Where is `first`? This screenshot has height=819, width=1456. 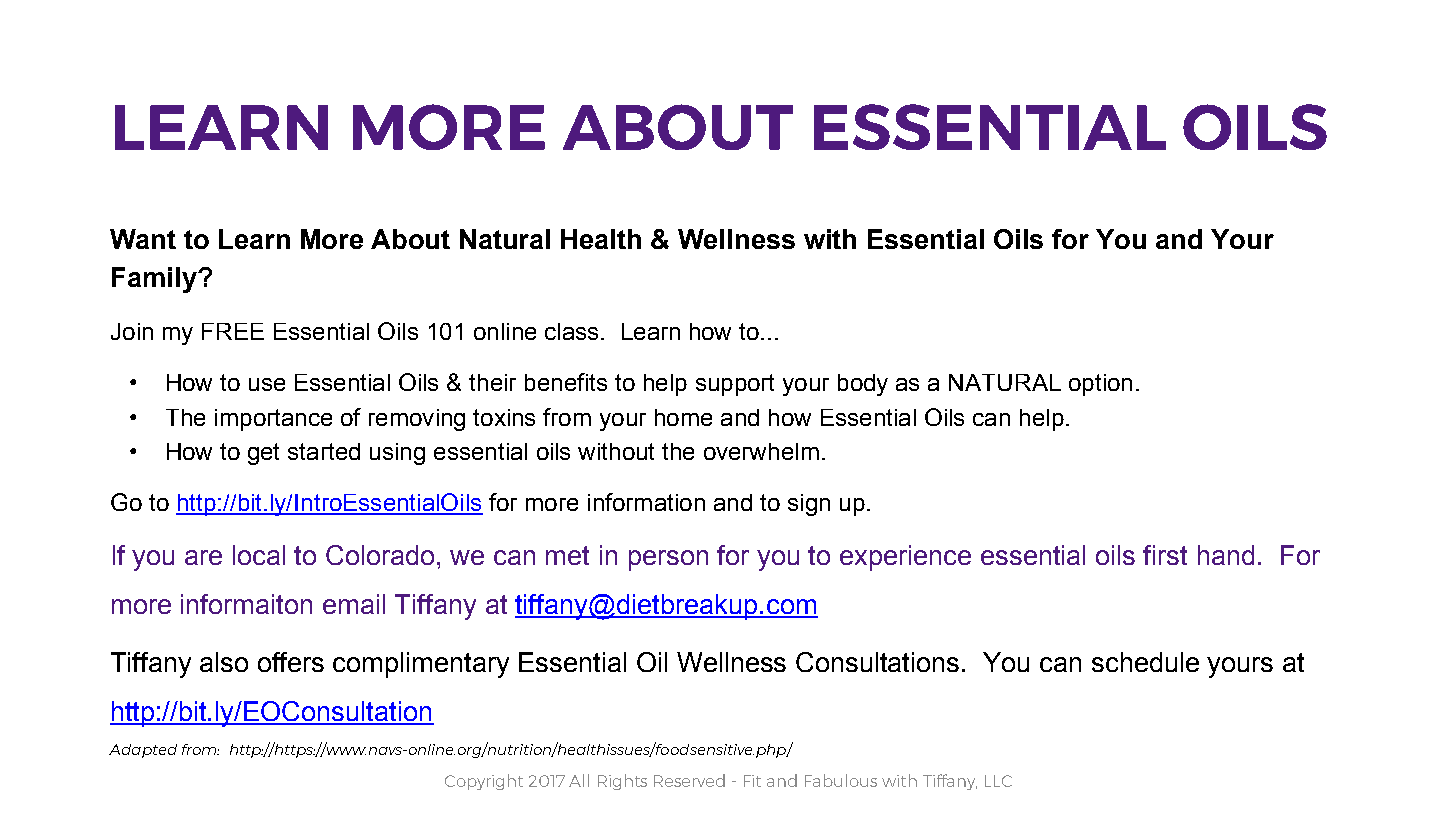
first is located at coordinates (1165, 555).
